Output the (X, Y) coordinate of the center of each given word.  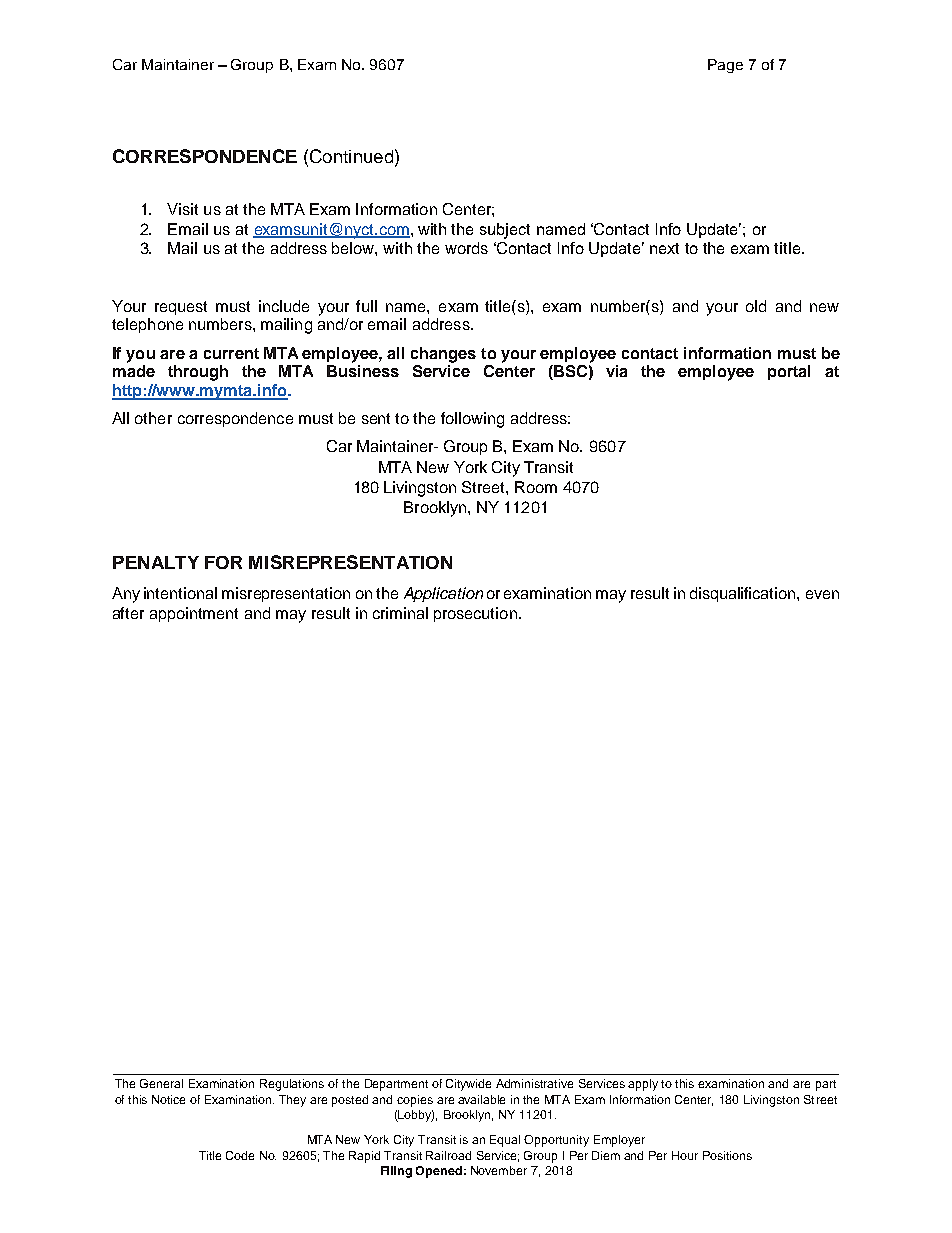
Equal (505, 1141)
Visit (182, 209)
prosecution (475, 614)
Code (240, 1155)
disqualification (744, 594)
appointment (194, 614)
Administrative (534, 1083)
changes (443, 355)
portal (789, 372)
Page (725, 66)
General (161, 1083)
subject (505, 231)
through (198, 373)
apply (643, 1085)
